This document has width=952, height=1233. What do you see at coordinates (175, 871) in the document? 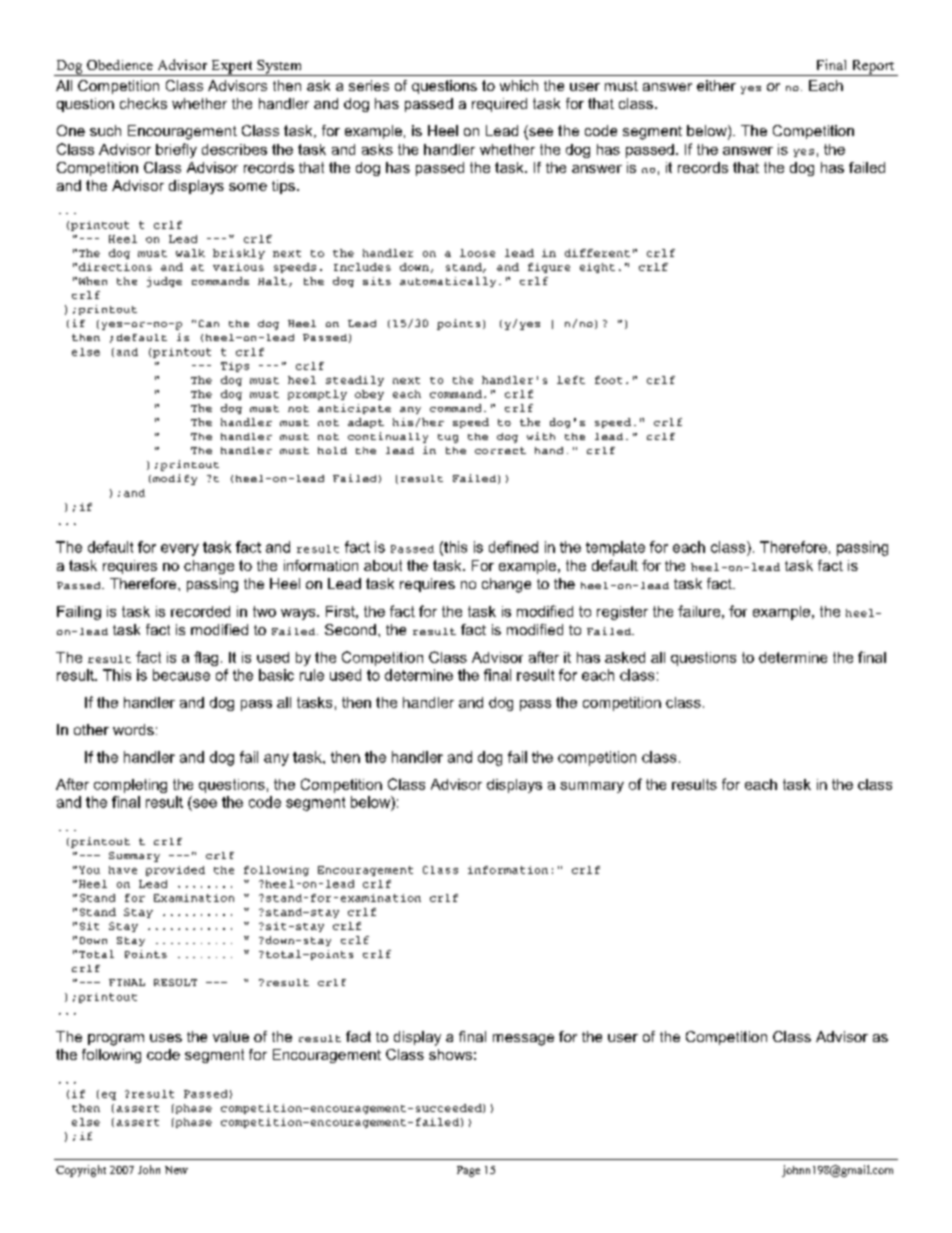
I see `provided` at bounding box center [175, 871].
